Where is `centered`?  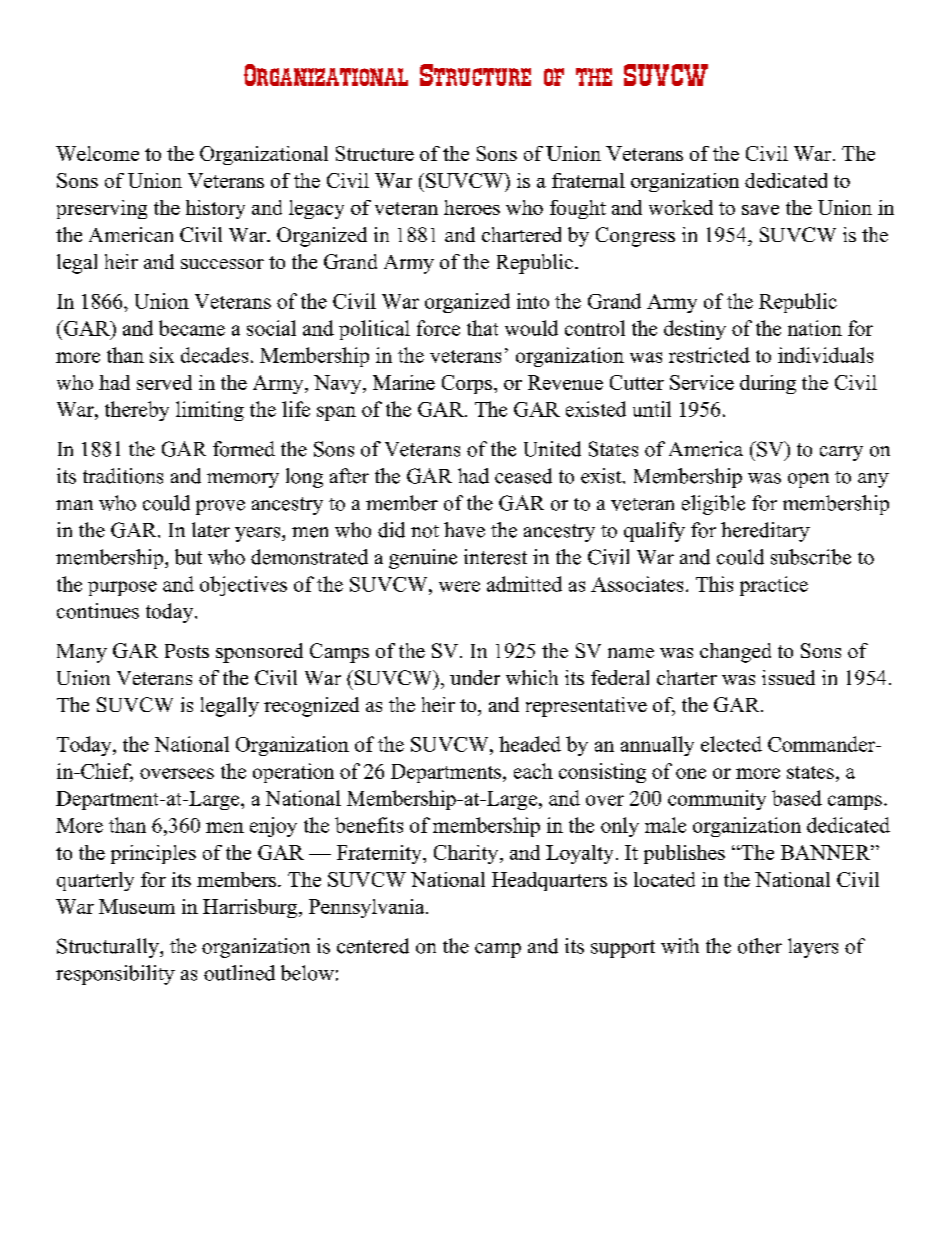
centered is located at coordinates (373, 946).
